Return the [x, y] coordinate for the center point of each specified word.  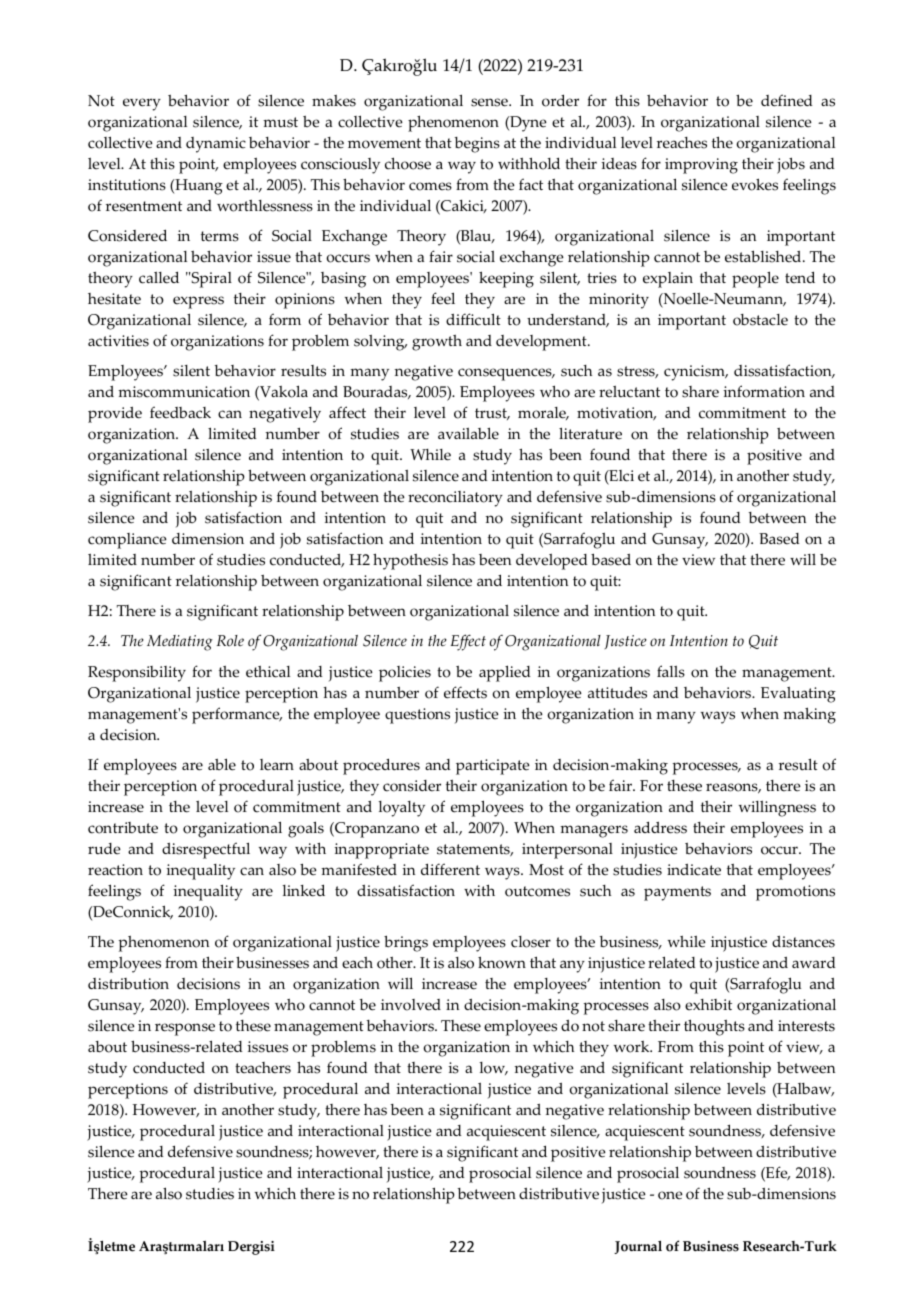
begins [477, 145]
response [185, 1029]
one [670, 1195]
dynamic [216, 145]
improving [701, 166]
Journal [638, 1247]
